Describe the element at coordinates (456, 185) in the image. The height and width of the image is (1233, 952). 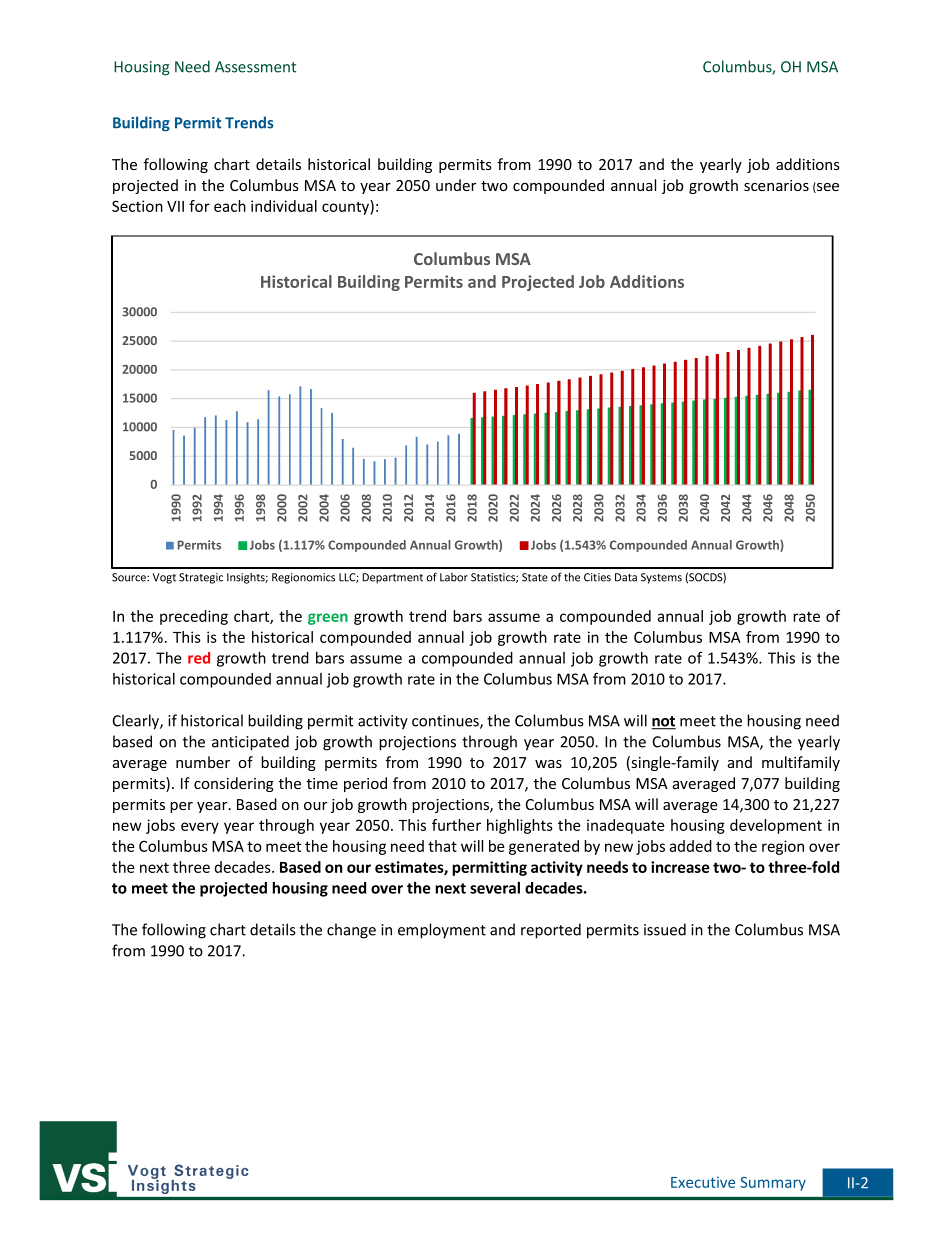
I see `under` at that location.
